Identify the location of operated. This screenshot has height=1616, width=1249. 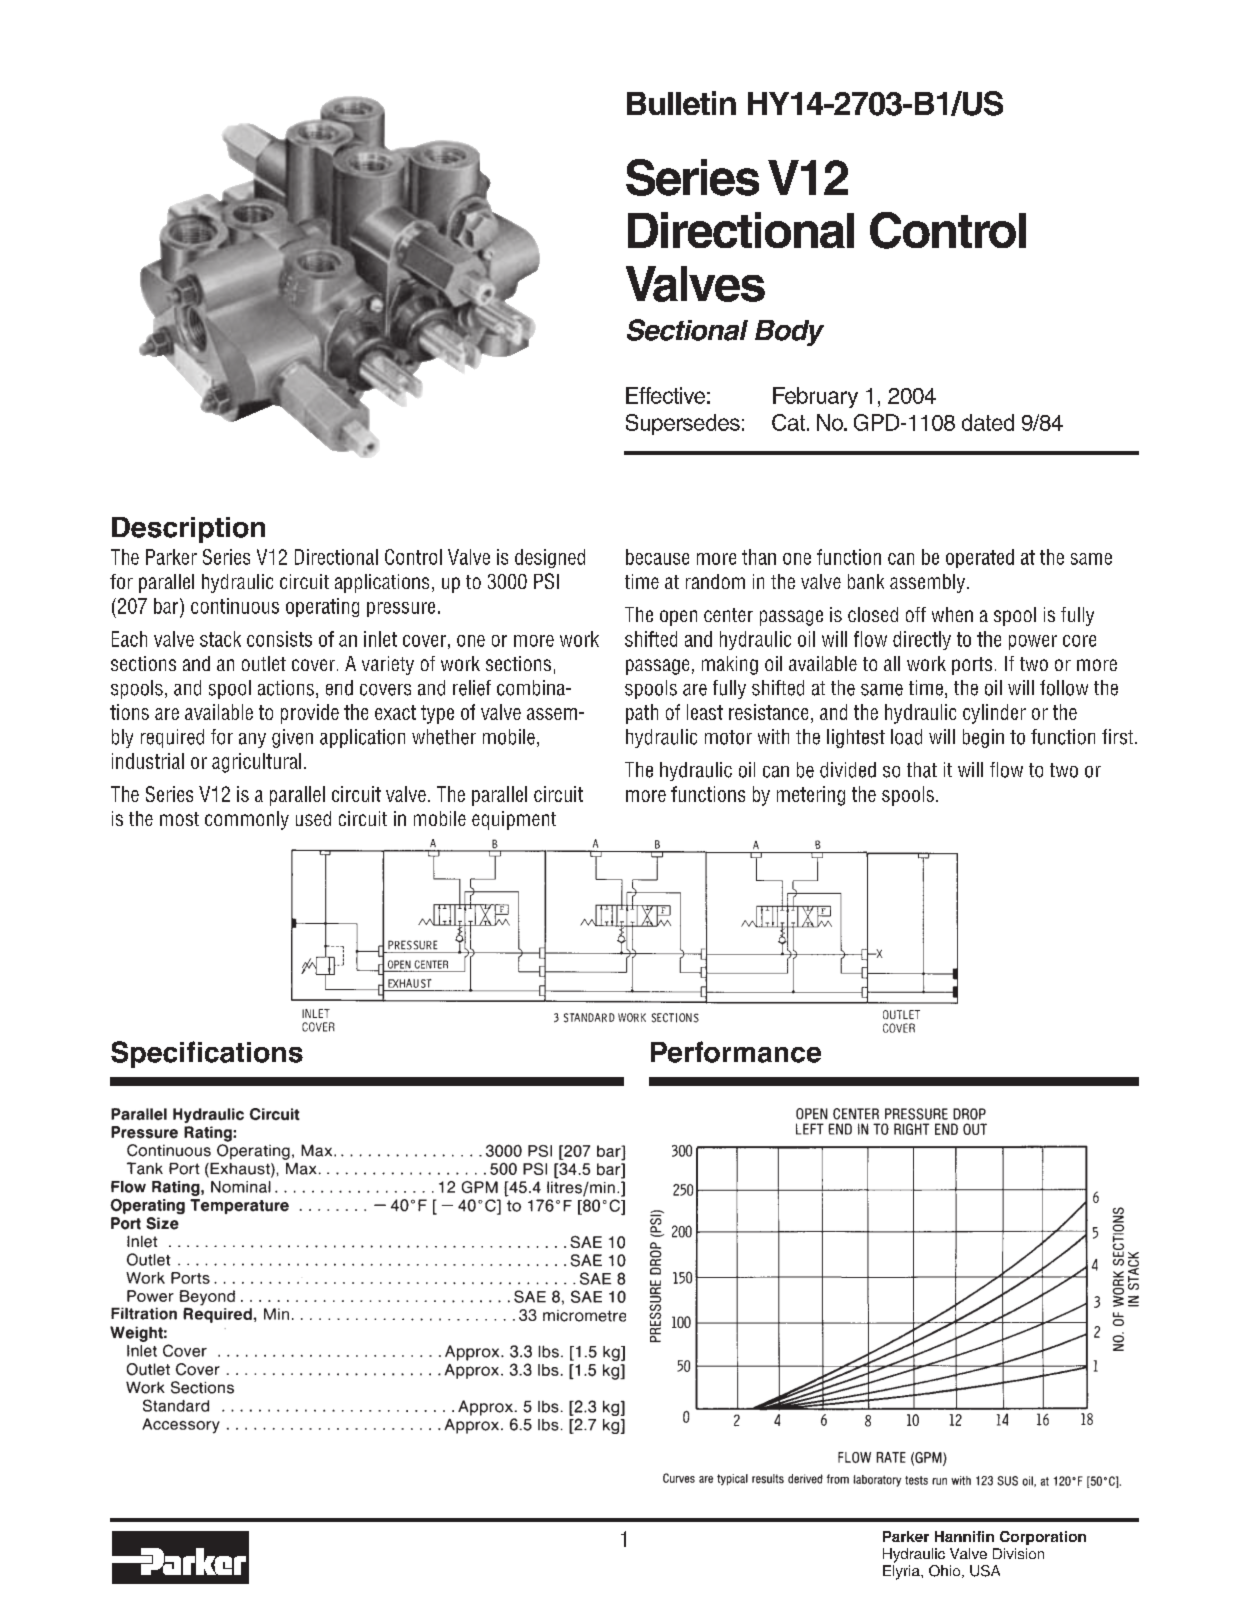
(980, 558).
